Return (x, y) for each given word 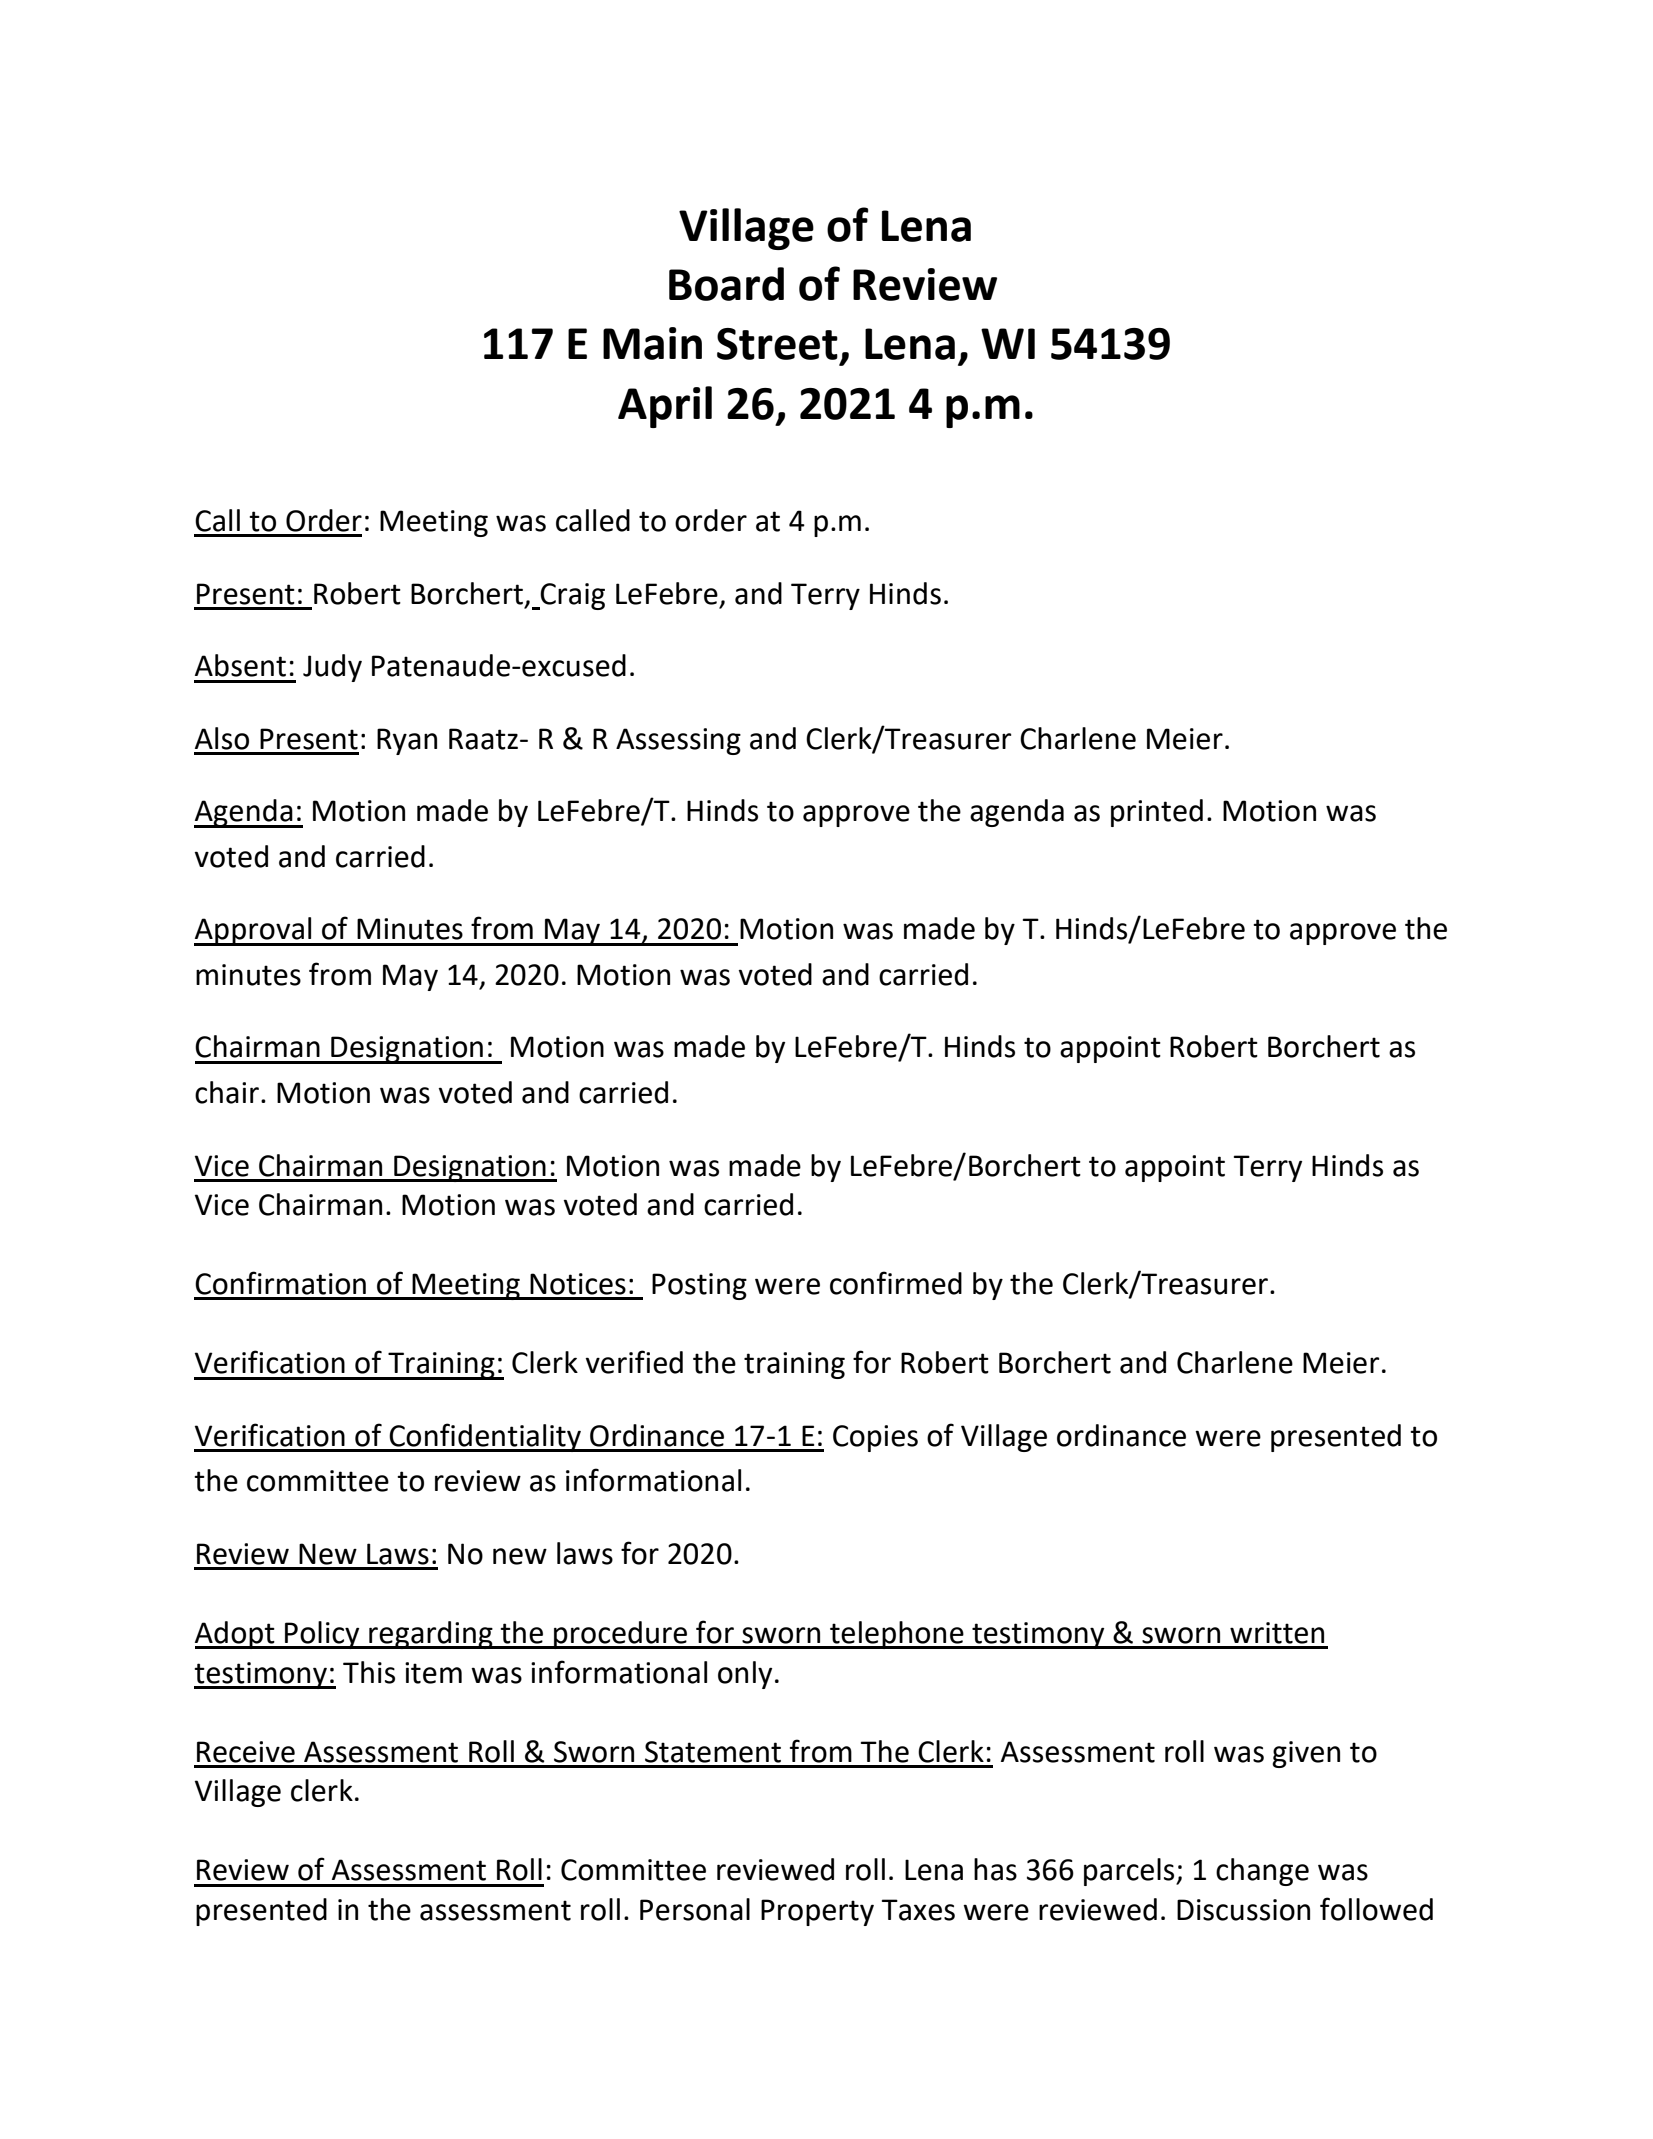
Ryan (407, 741)
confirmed (896, 1283)
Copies (875, 1438)
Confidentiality (486, 1437)
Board (726, 284)
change (1262, 1872)
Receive (246, 1752)
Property (817, 1912)
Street (777, 344)
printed (1157, 813)
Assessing (678, 741)
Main (652, 343)
